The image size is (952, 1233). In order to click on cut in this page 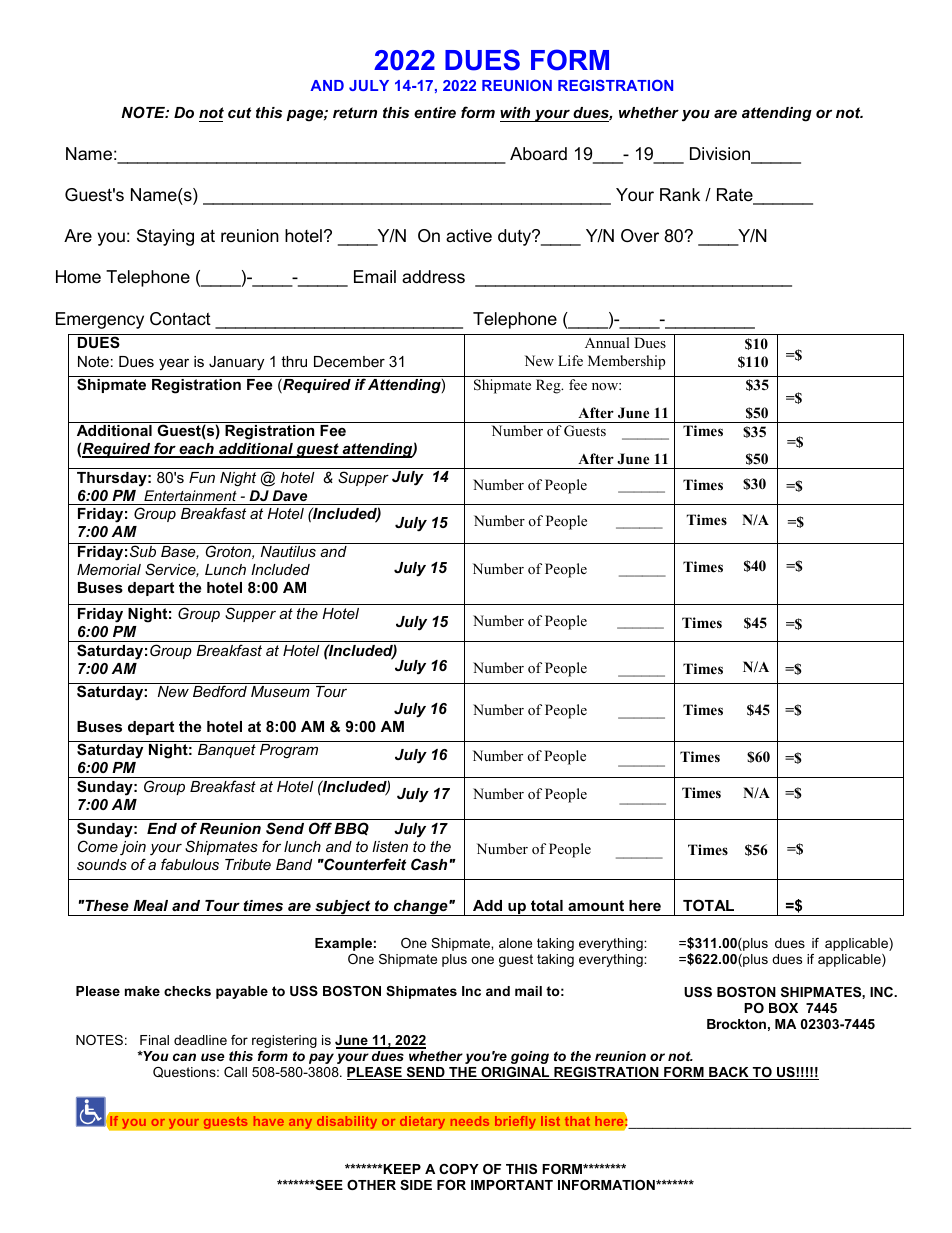, I will do `click(239, 112)`.
